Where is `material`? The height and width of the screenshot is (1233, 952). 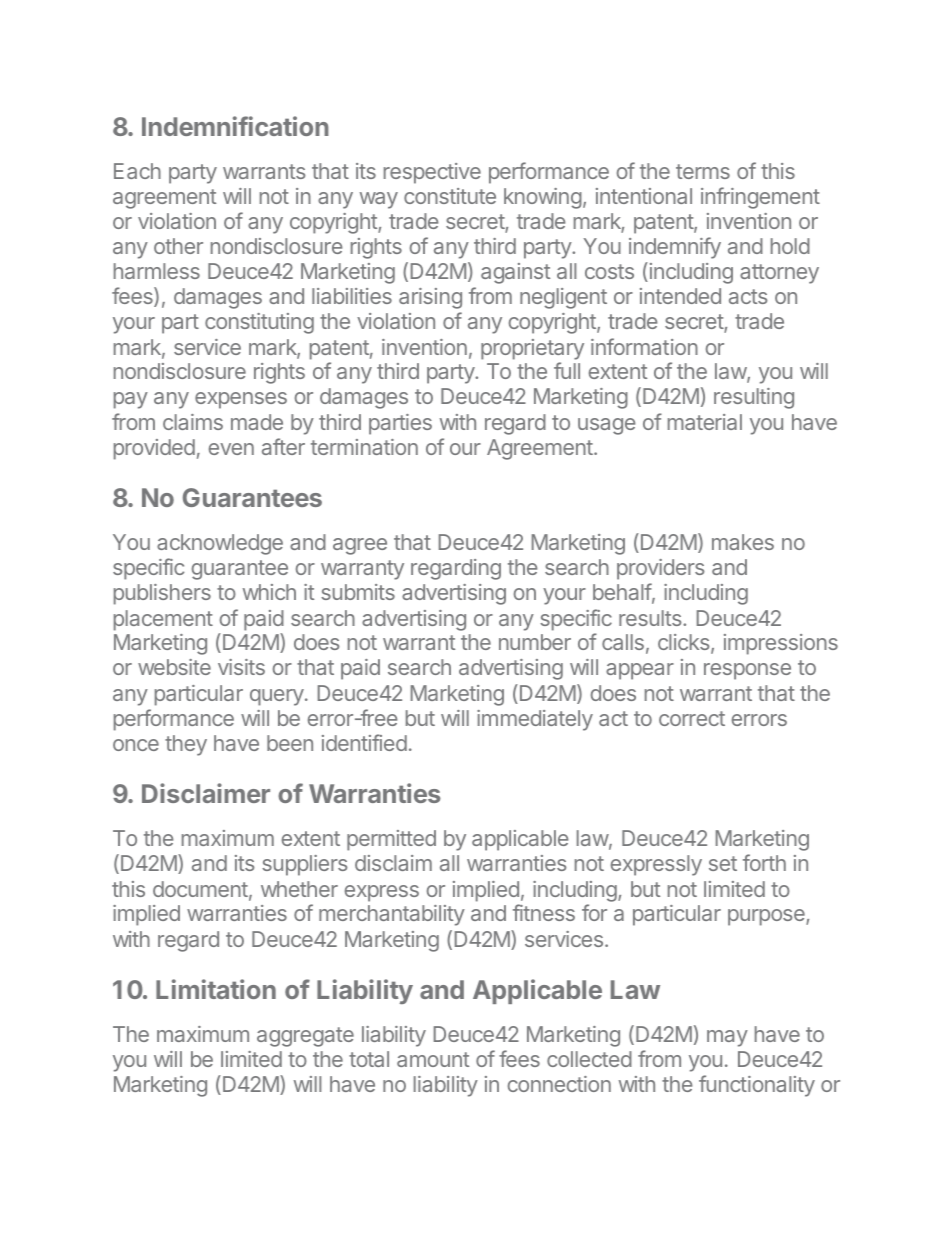 material is located at coordinates (705, 422).
